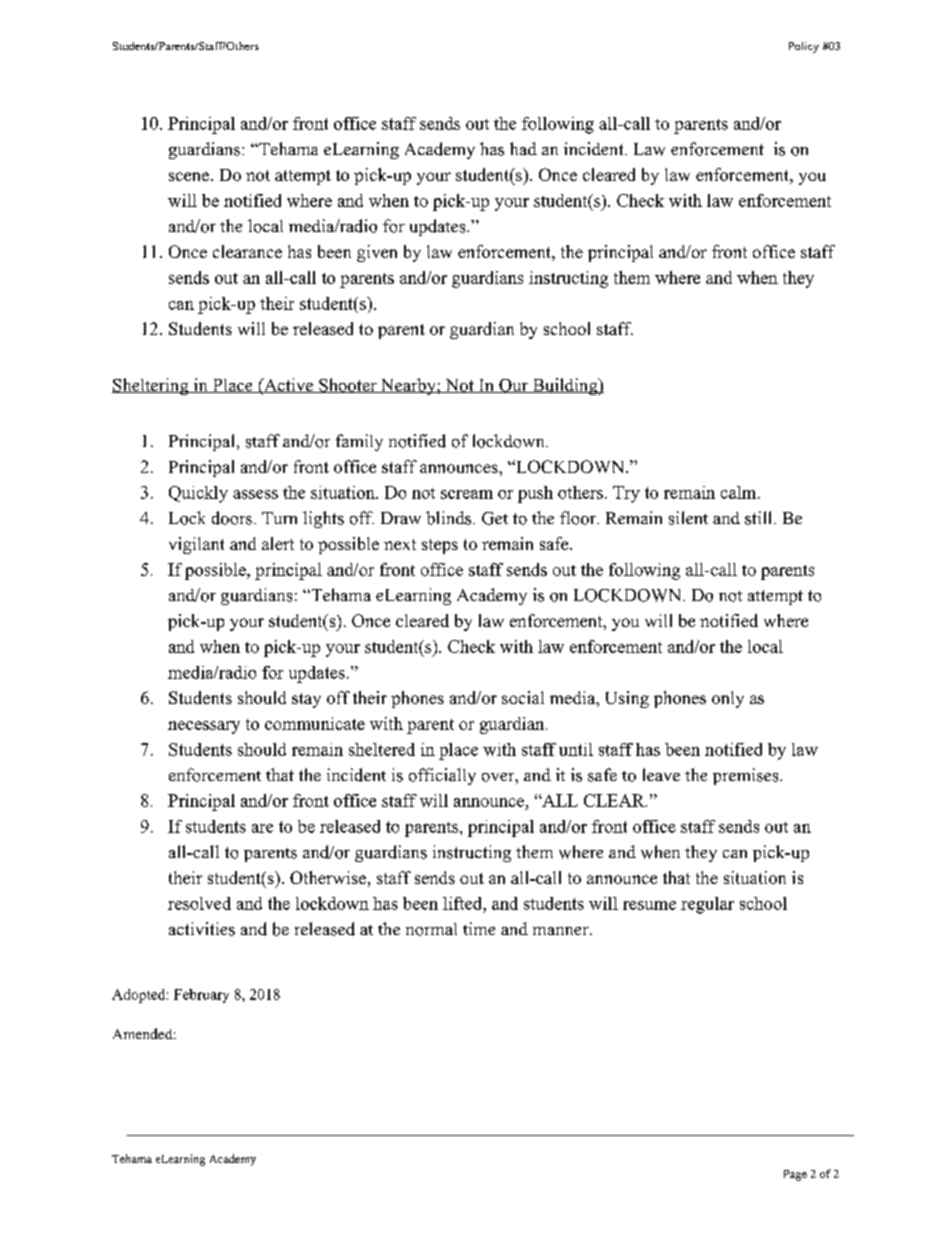 This image has height=1233, width=952. What do you see at coordinates (499, 777) in the image?
I see `over` at bounding box center [499, 777].
